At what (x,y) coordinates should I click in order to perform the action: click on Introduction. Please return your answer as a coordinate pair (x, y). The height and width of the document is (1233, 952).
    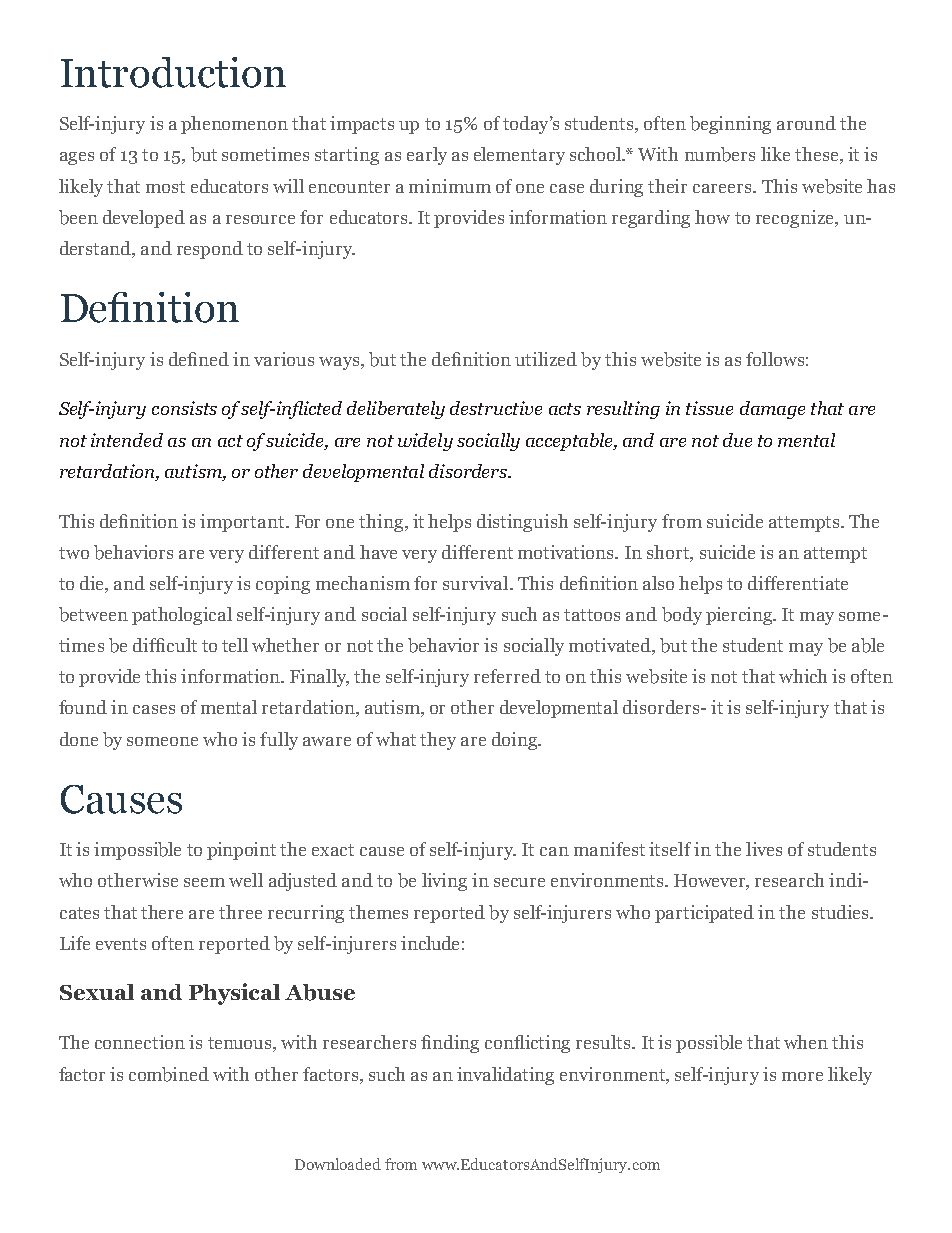
    Looking at the image, I should click on (173, 72).
